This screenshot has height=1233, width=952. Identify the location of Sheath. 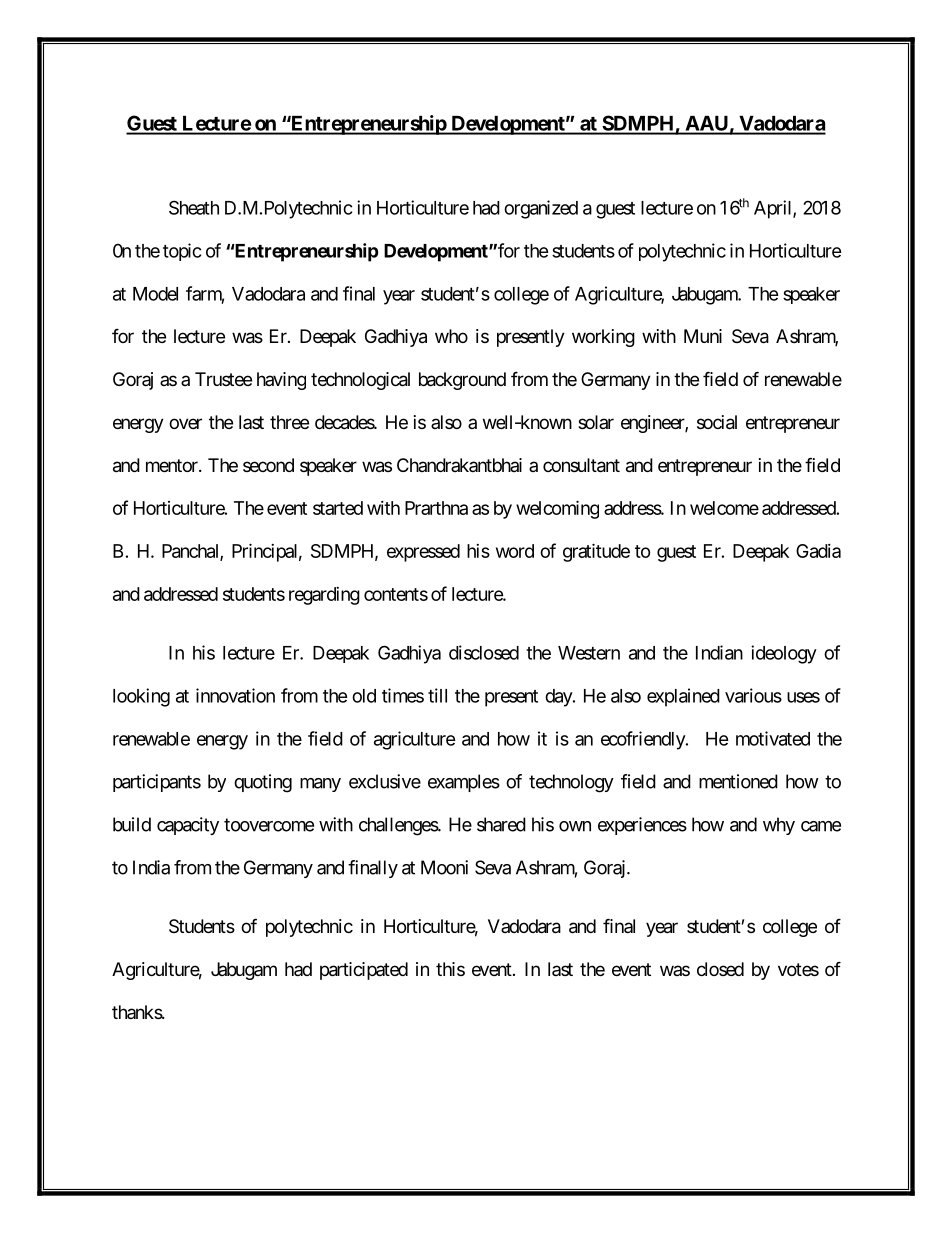
(194, 207).
